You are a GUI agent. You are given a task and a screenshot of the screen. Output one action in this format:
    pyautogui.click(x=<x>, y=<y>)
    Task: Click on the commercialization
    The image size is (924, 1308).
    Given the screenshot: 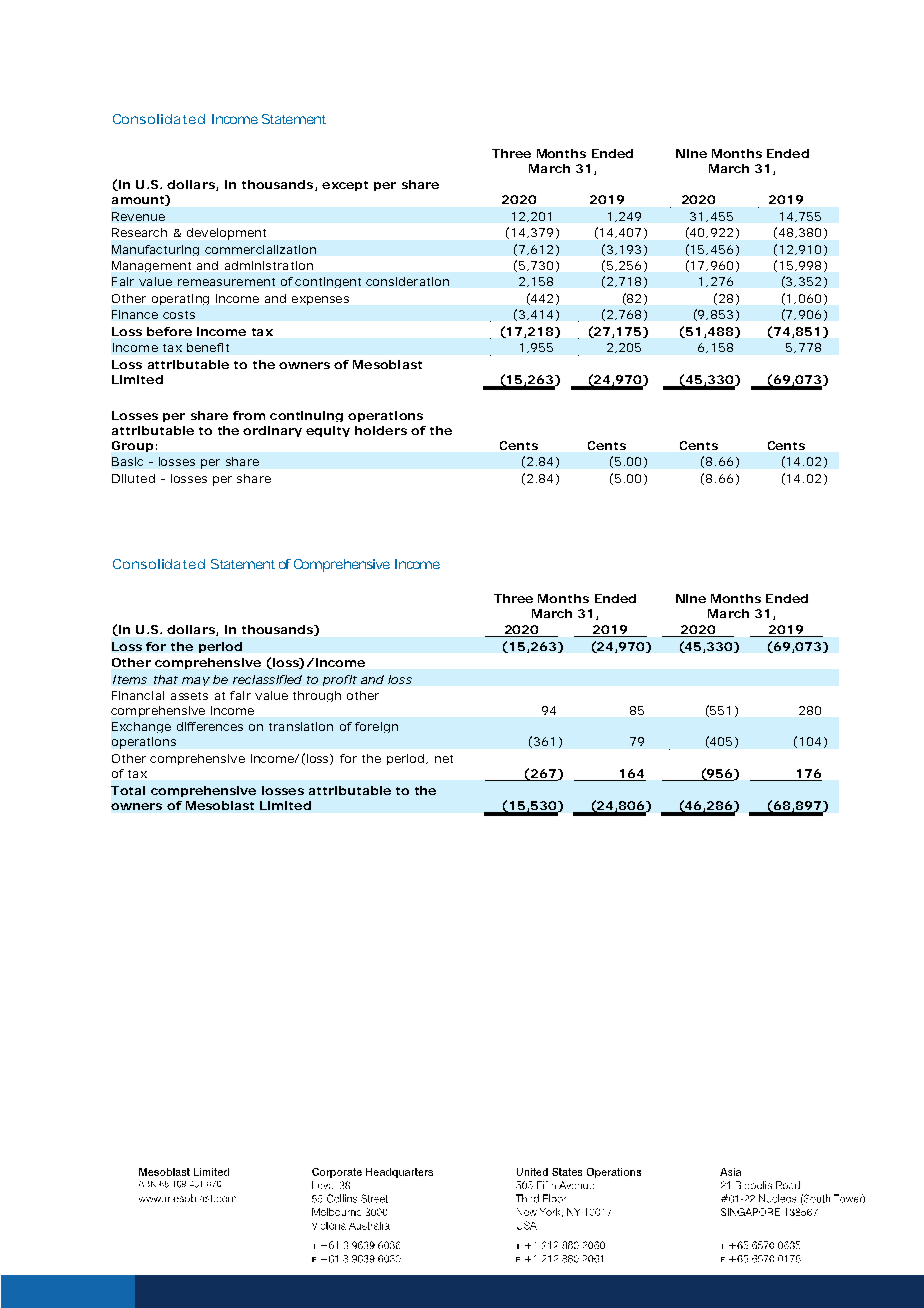 What is the action you would take?
    pyautogui.click(x=260, y=249)
